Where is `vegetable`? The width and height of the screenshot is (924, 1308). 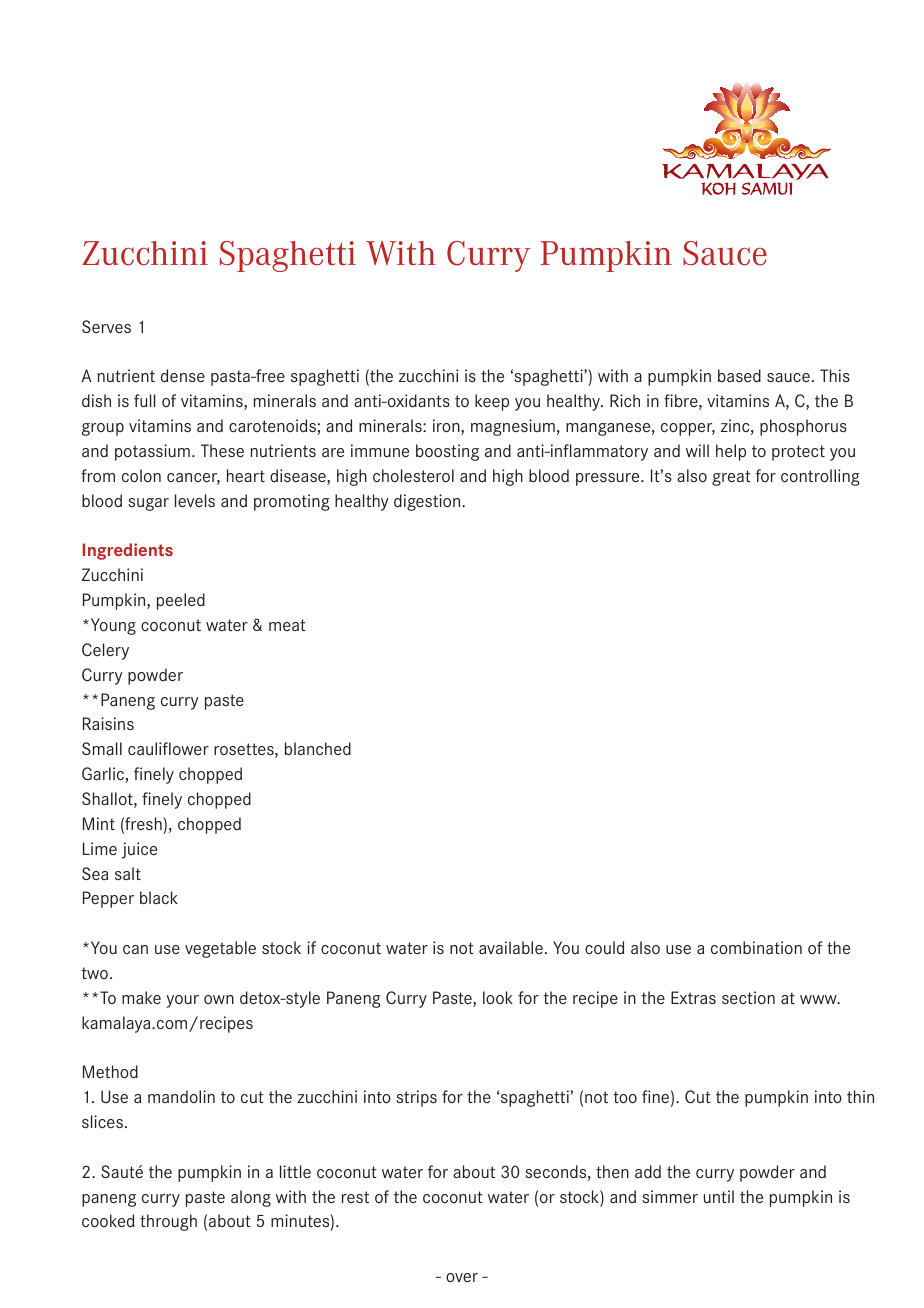
vegetable is located at coordinates (220, 949).
